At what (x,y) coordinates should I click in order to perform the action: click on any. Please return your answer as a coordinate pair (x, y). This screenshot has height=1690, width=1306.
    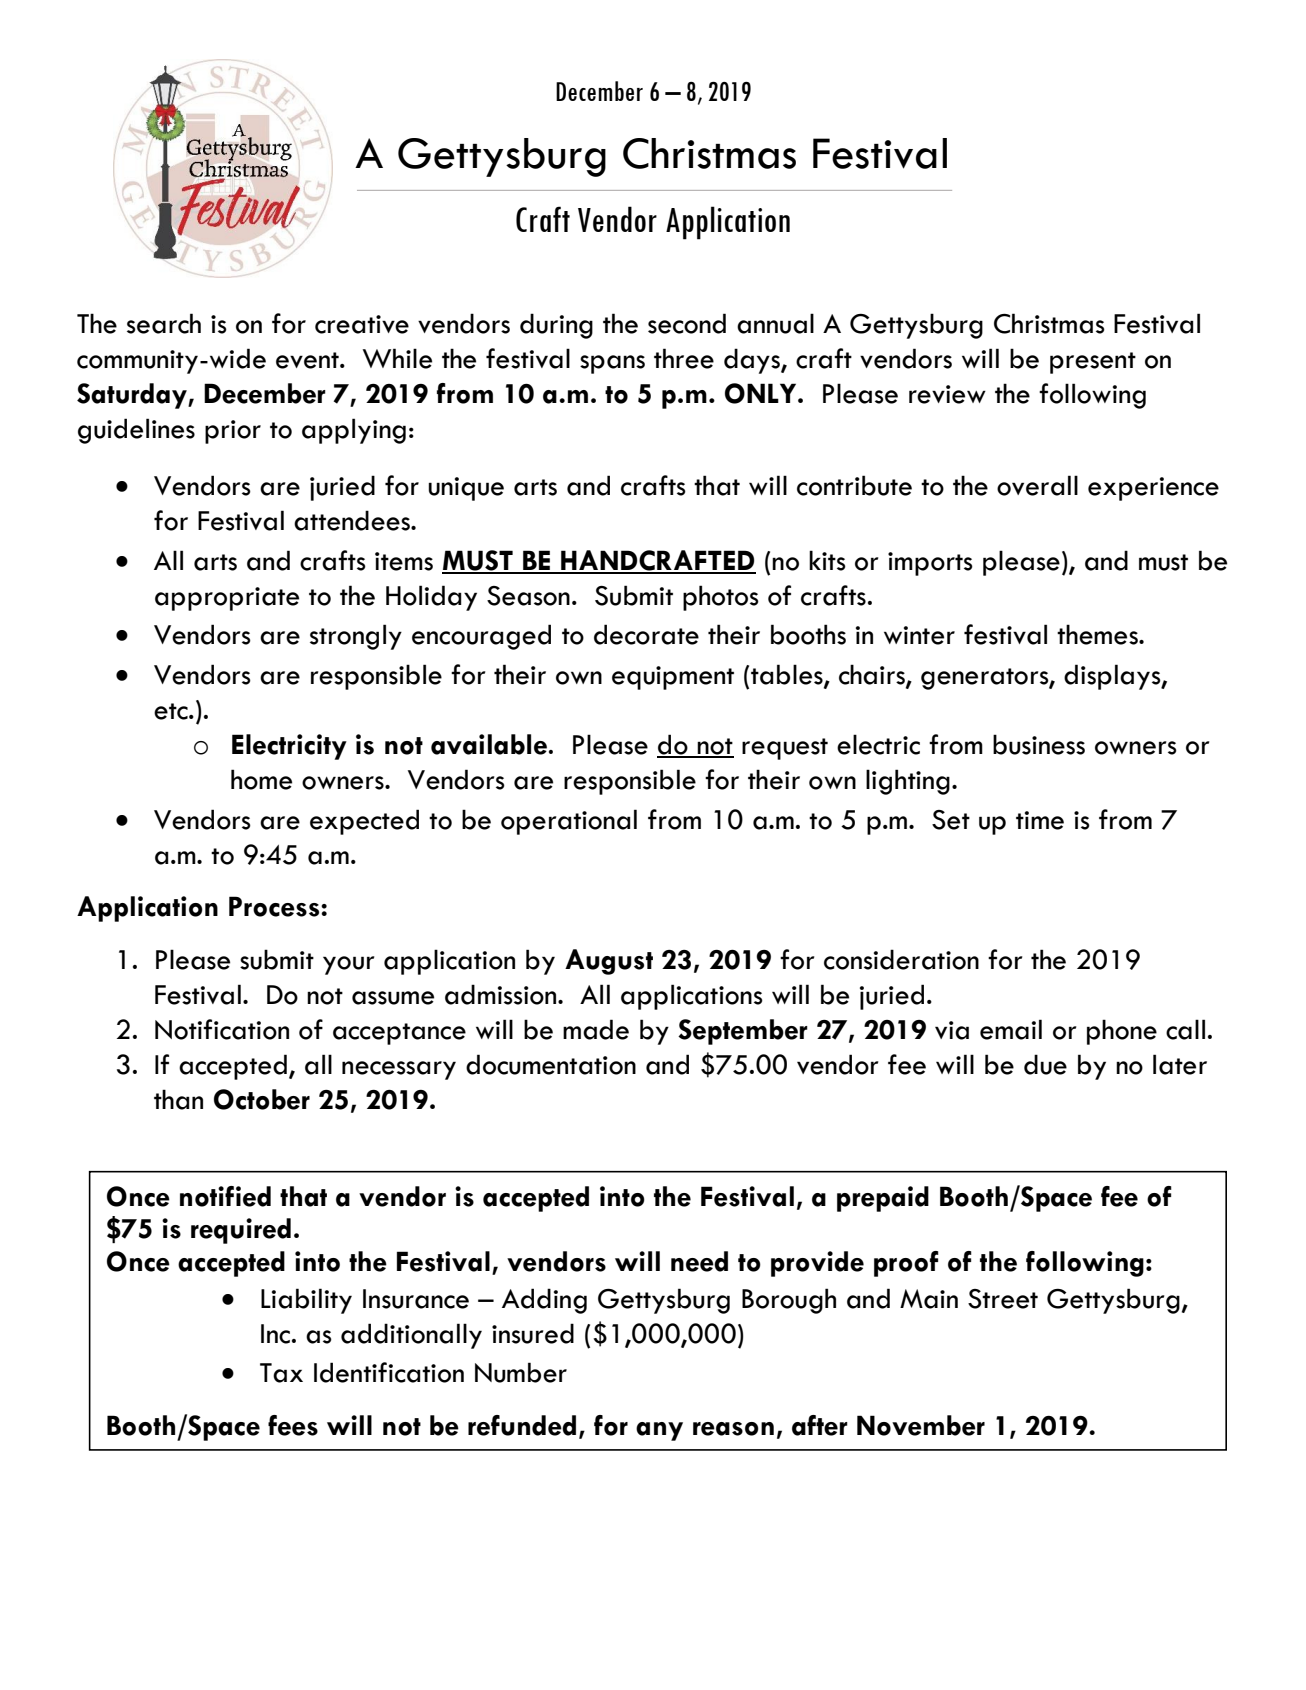
    Looking at the image, I should click on (659, 1431).
